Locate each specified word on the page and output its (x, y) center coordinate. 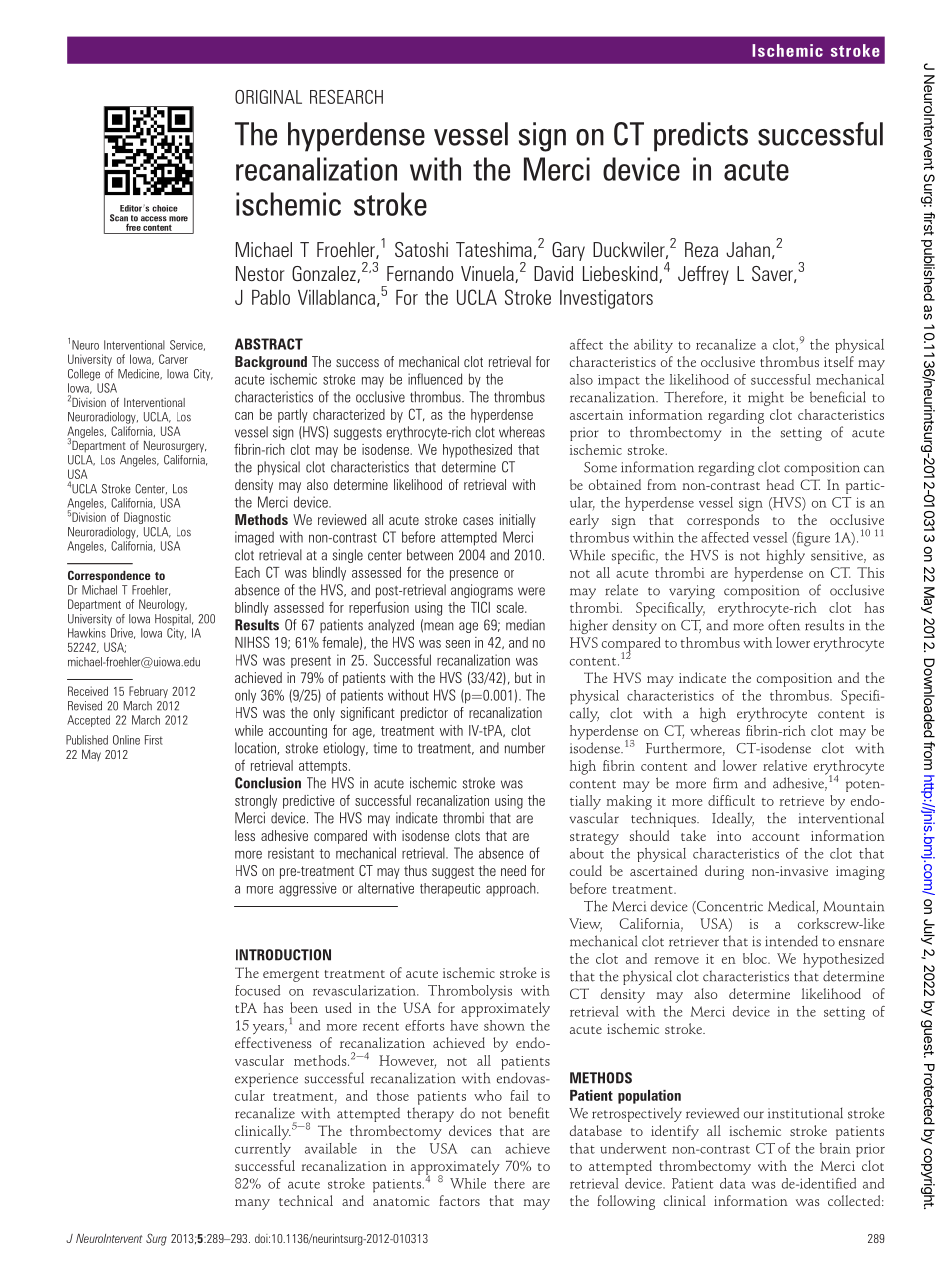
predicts (701, 137)
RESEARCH (346, 96)
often (784, 625)
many (252, 1204)
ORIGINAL (268, 97)
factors (459, 1200)
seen (458, 644)
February (148, 692)
